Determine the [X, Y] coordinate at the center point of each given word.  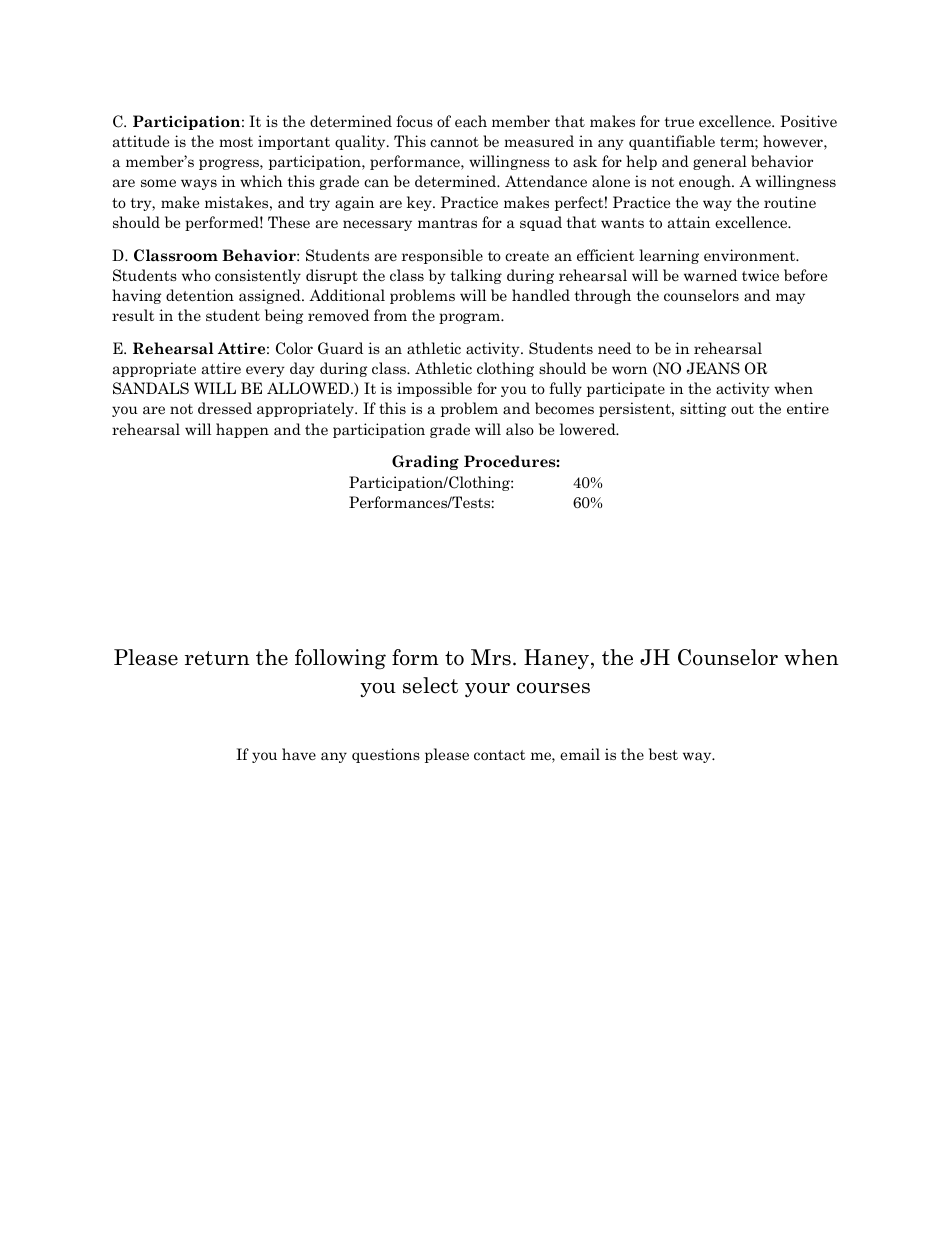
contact [499, 755]
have [299, 754]
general [720, 162]
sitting [703, 409]
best [663, 754]
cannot [454, 142]
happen [242, 430]
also [520, 429]
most [236, 142]
